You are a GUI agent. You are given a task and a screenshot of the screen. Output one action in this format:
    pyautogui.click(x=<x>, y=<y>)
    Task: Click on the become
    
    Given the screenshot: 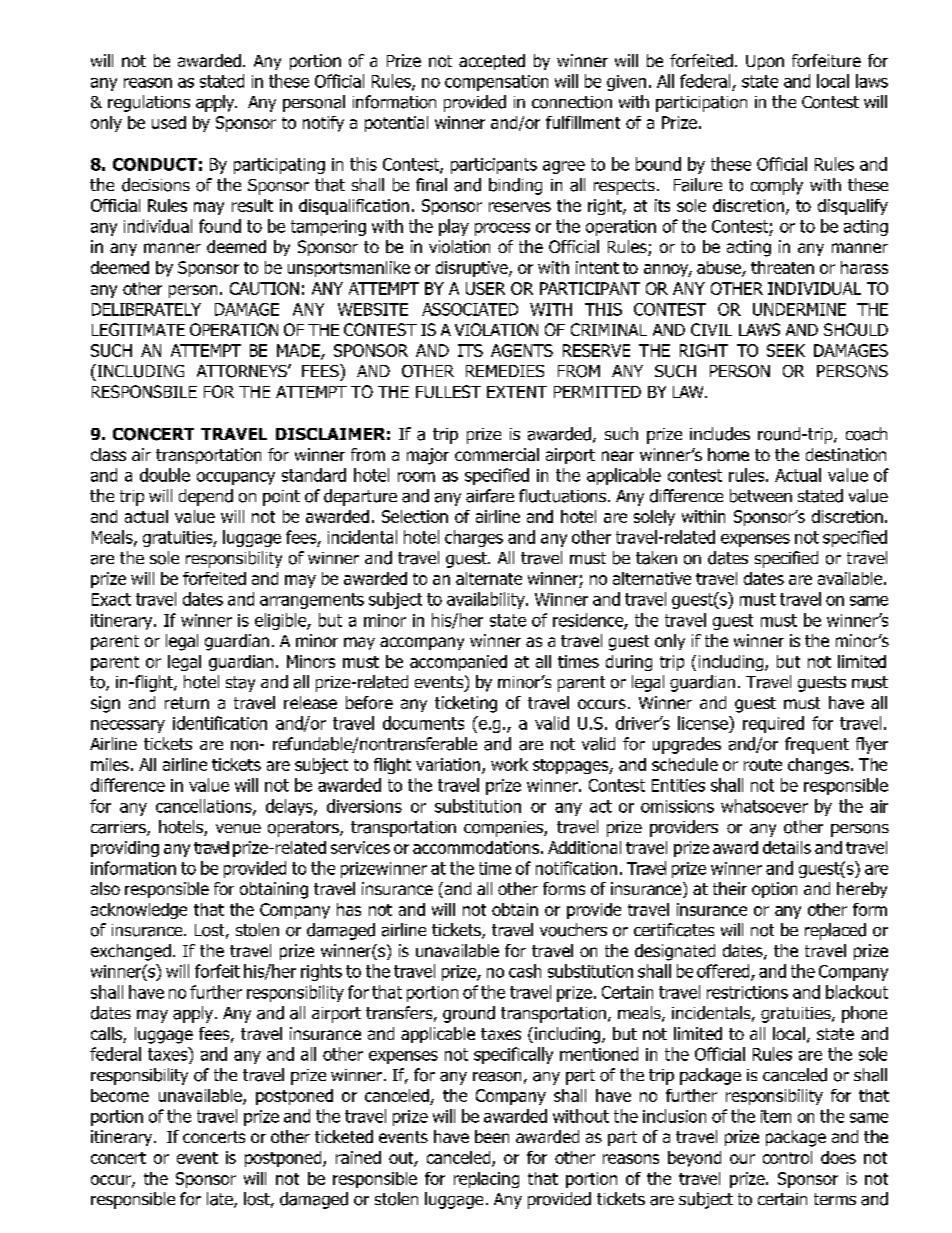 What is the action you would take?
    pyautogui.click(x=120, y=1095)
